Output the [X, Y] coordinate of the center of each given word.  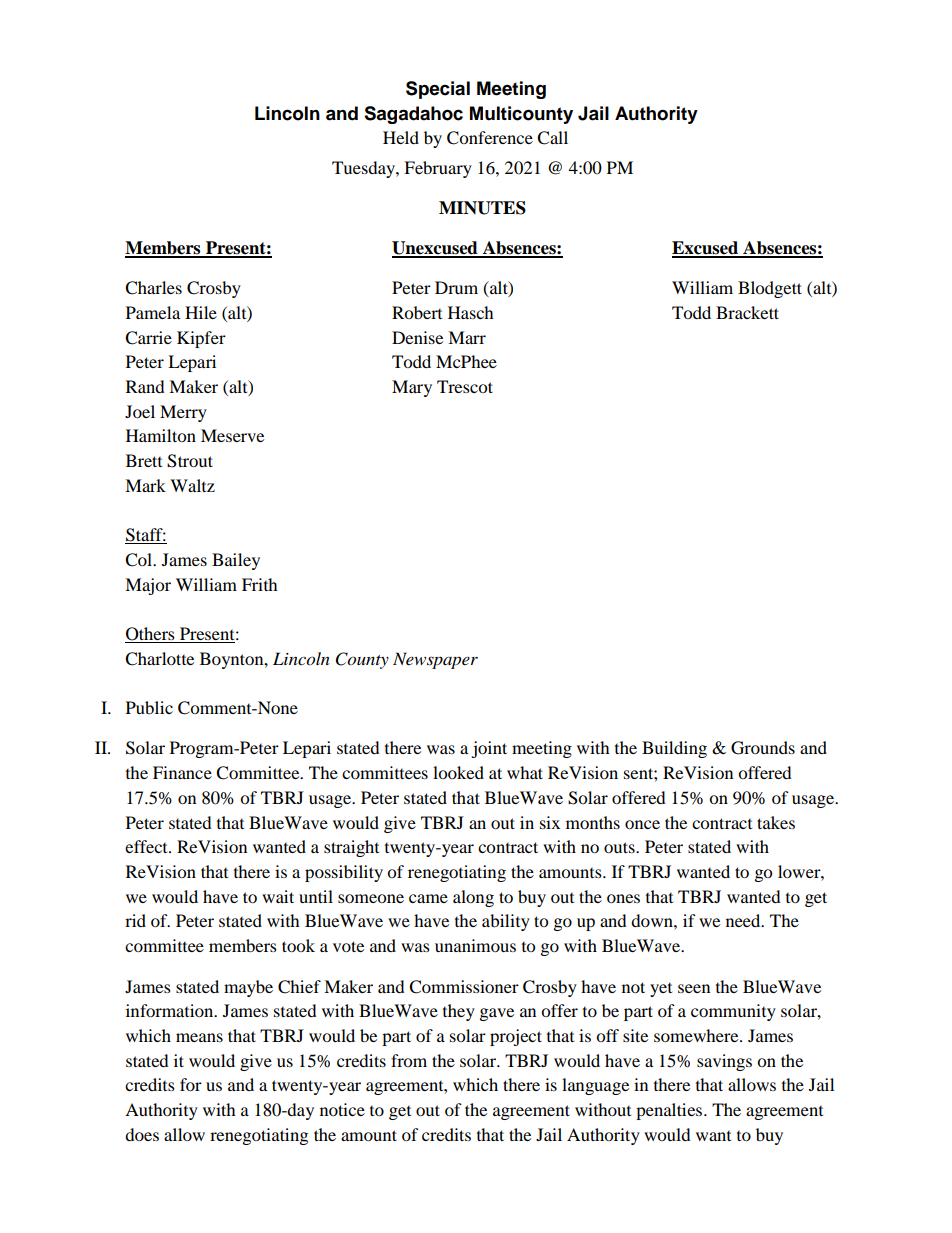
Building [674, 749]
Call [552, 138]
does [142, 1134]
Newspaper [435, 660]
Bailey [236, 561]
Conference [490, 138]
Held [401, 137]
